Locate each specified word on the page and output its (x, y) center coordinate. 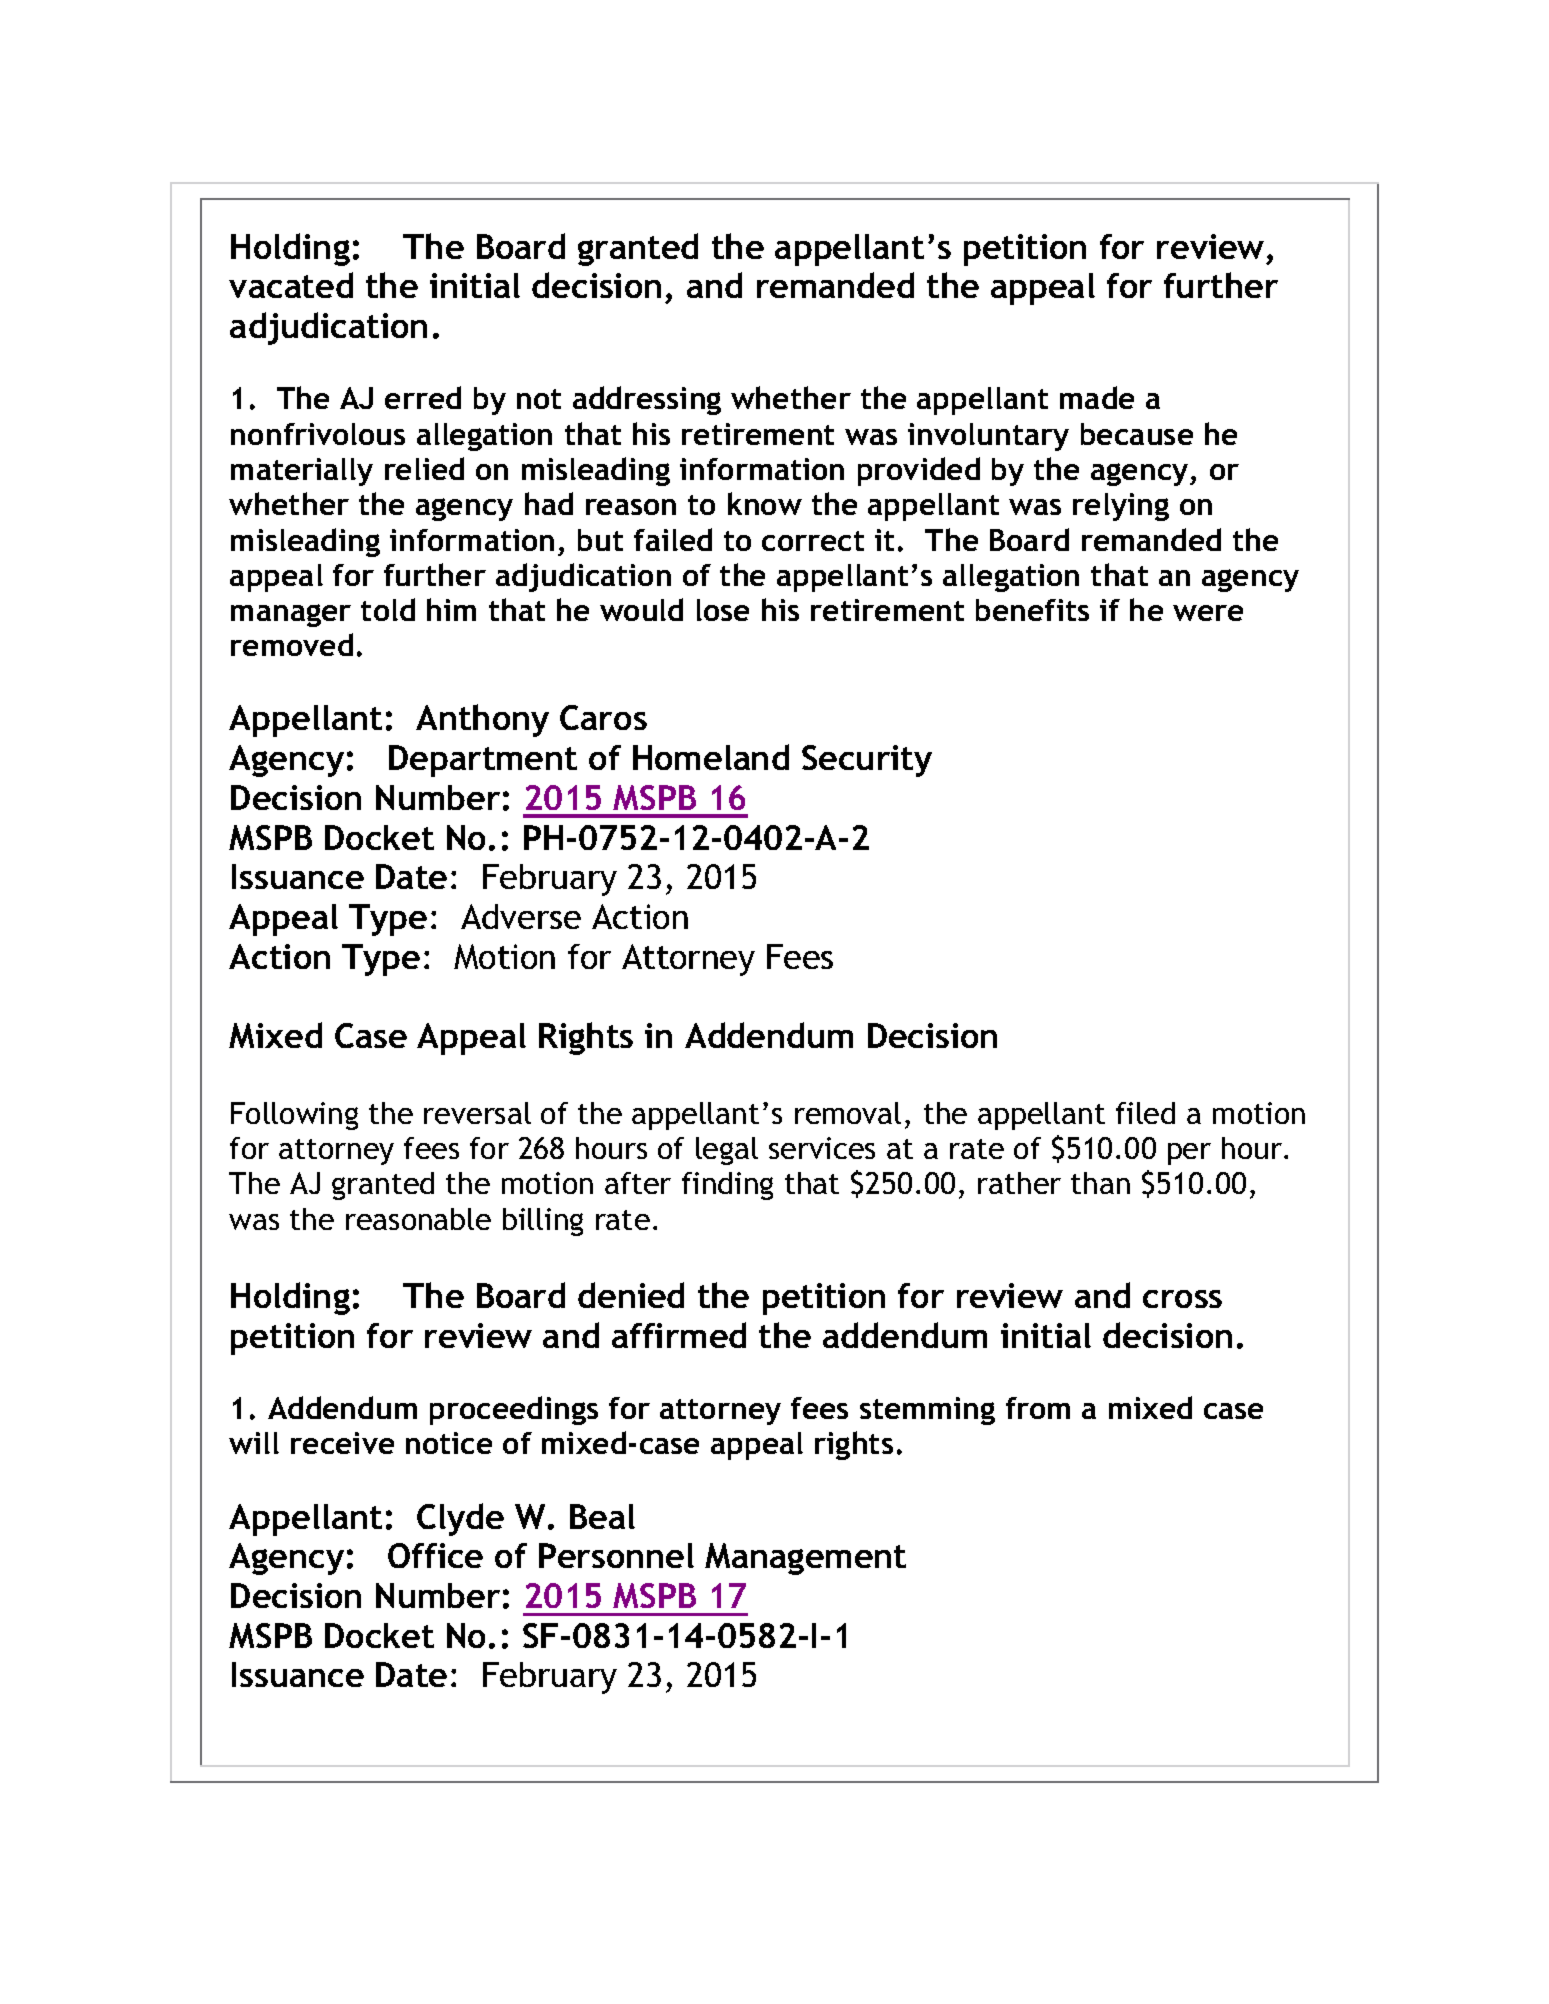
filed (1145, 1113)
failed (673, 539)
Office (435, 1555)
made (1097, 397)
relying (1121, 507)
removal (848, 1113)
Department (483, 761)
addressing (647, 400)
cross (1182, 1299)
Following (294, 1116)
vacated (291, 285)
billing (543, 1222)
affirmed (679, 1335)
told (388, 609)
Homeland (711, 757)
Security (867, 761)
